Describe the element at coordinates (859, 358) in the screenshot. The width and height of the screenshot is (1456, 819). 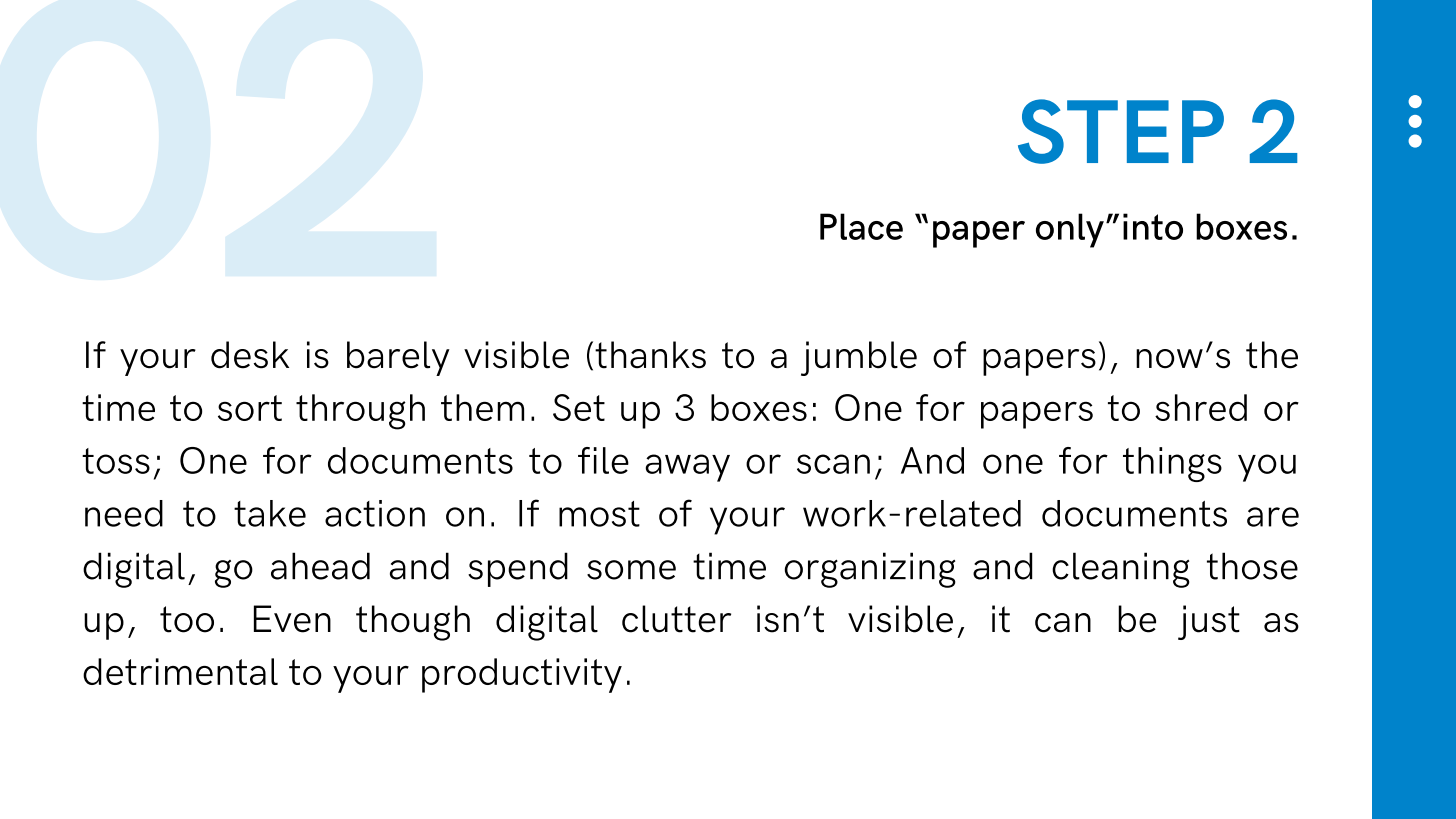
I see `jumble` at that location.
